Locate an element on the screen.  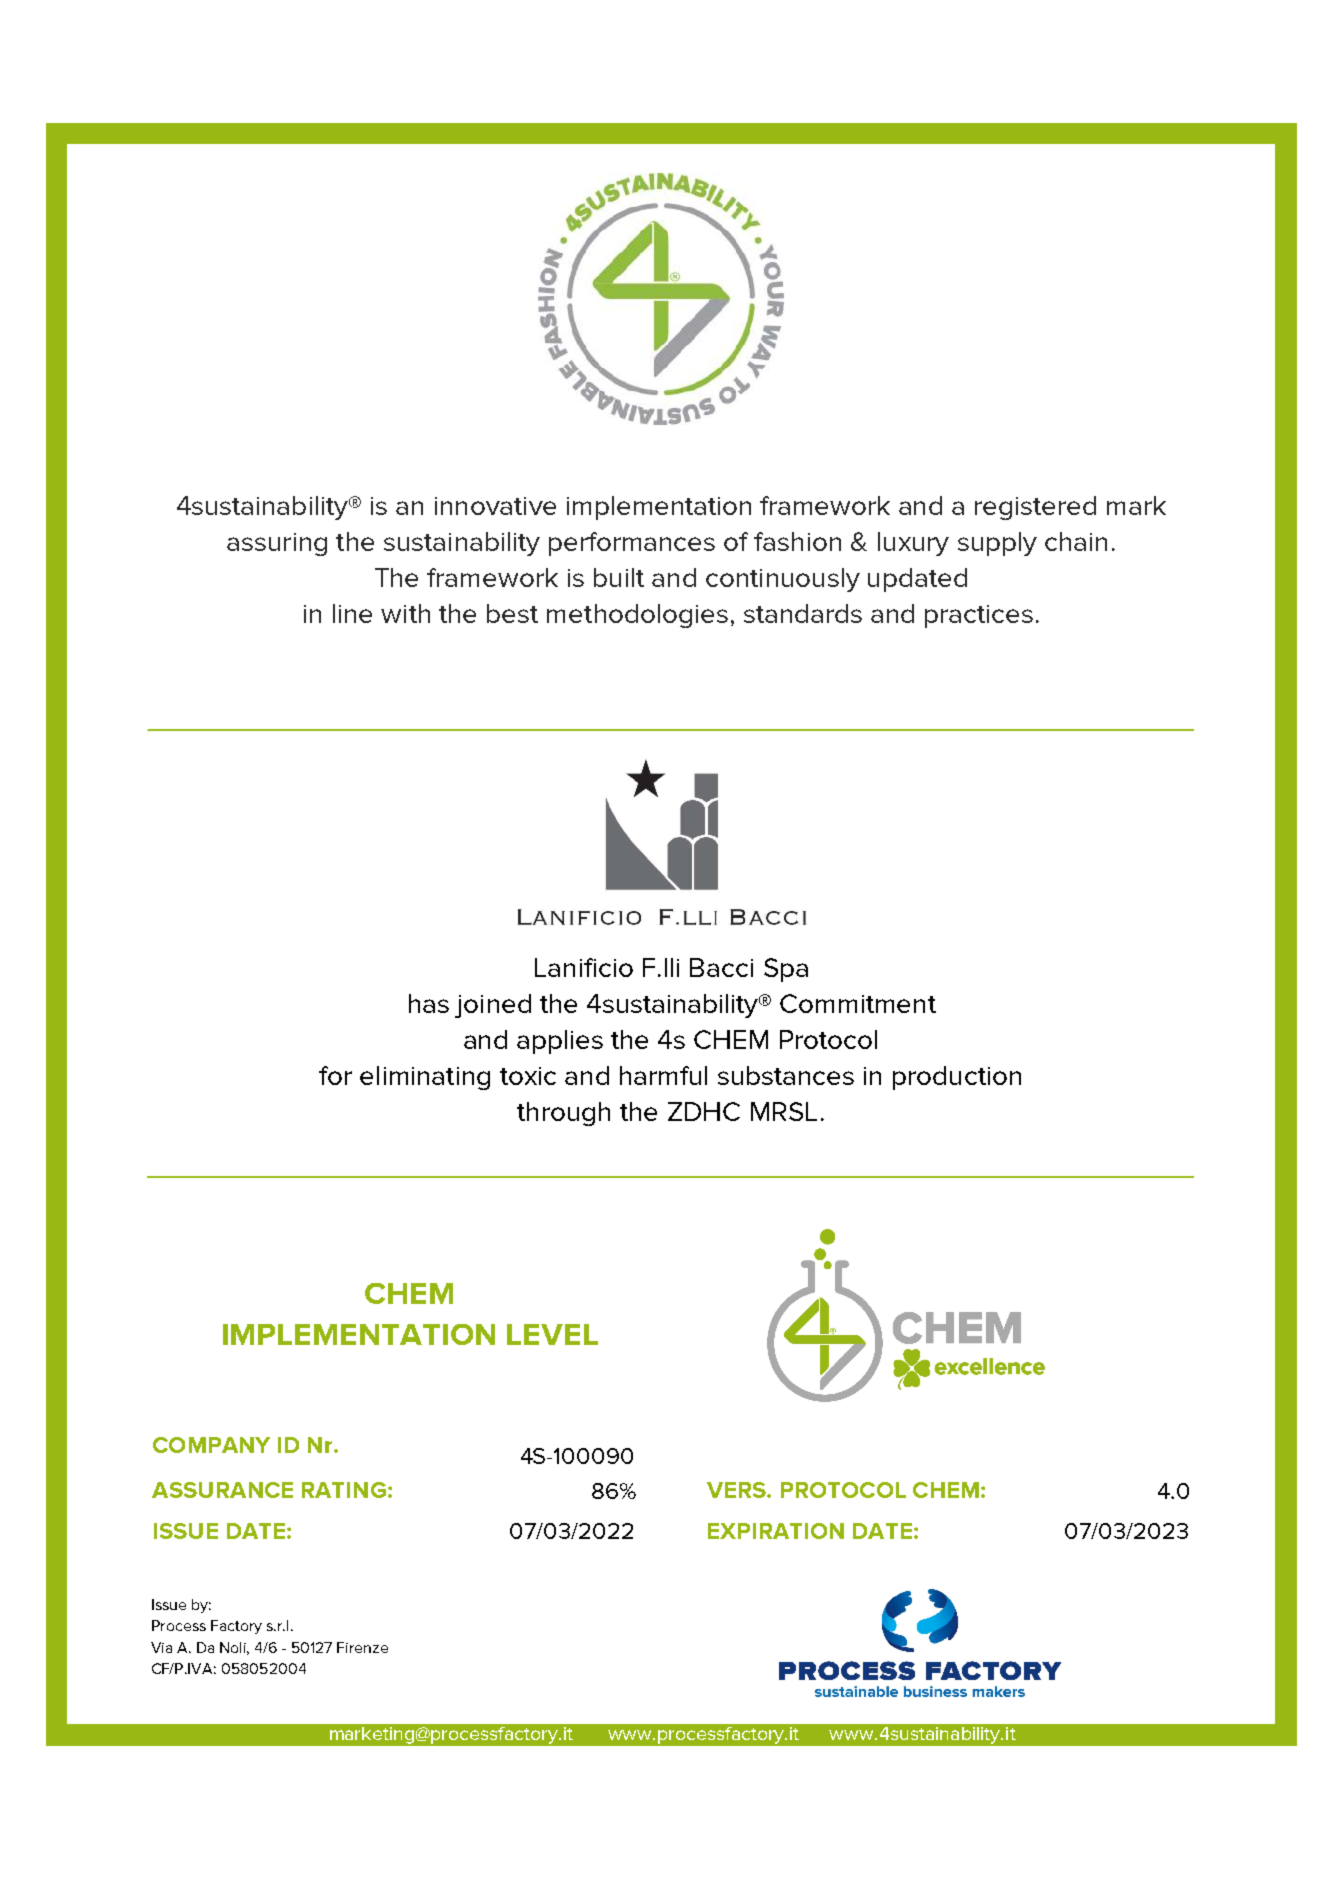
assuring is located at coordinates (277, 544).
